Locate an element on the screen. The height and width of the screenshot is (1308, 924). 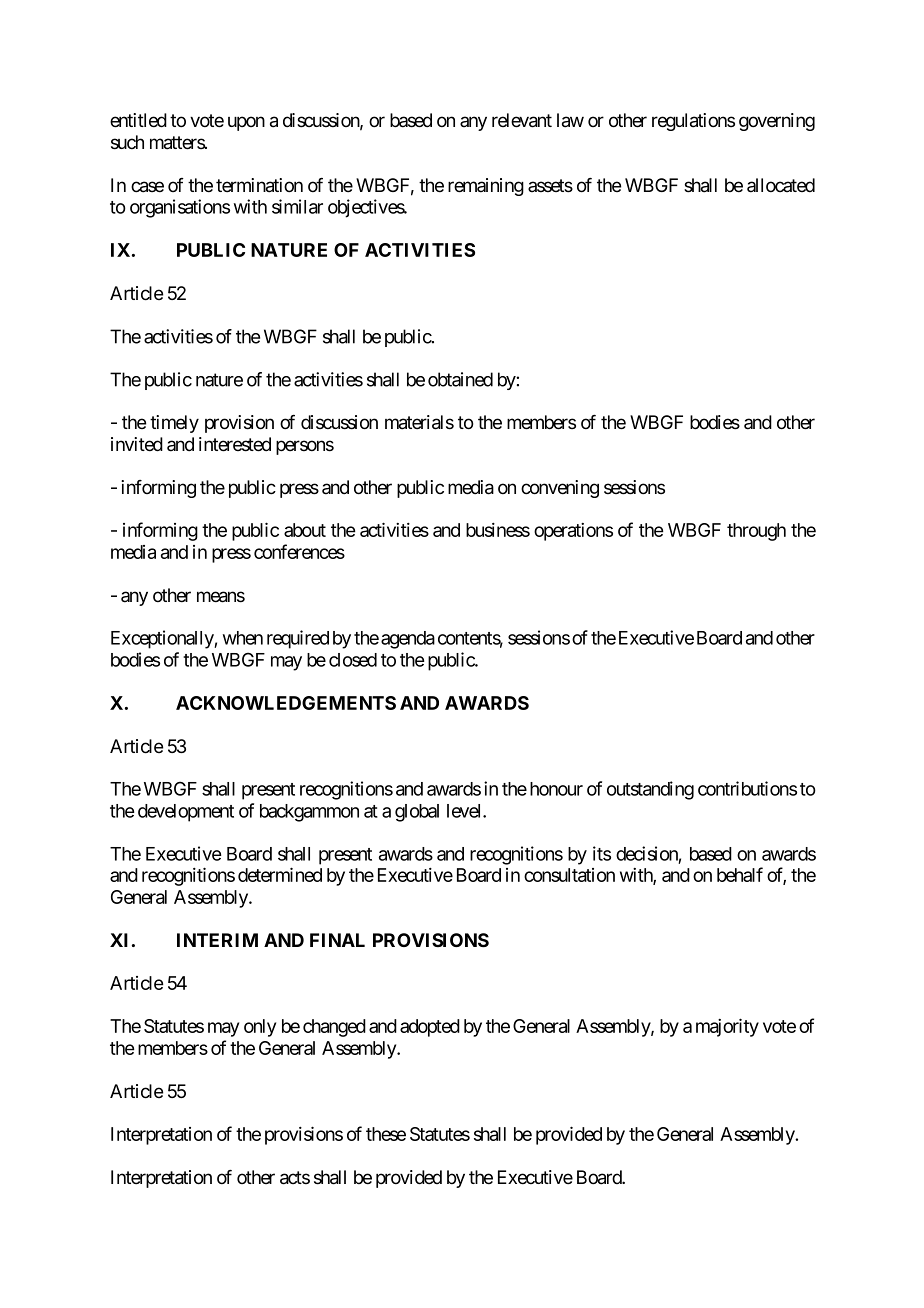
when is located at coordinates (243, 638).
